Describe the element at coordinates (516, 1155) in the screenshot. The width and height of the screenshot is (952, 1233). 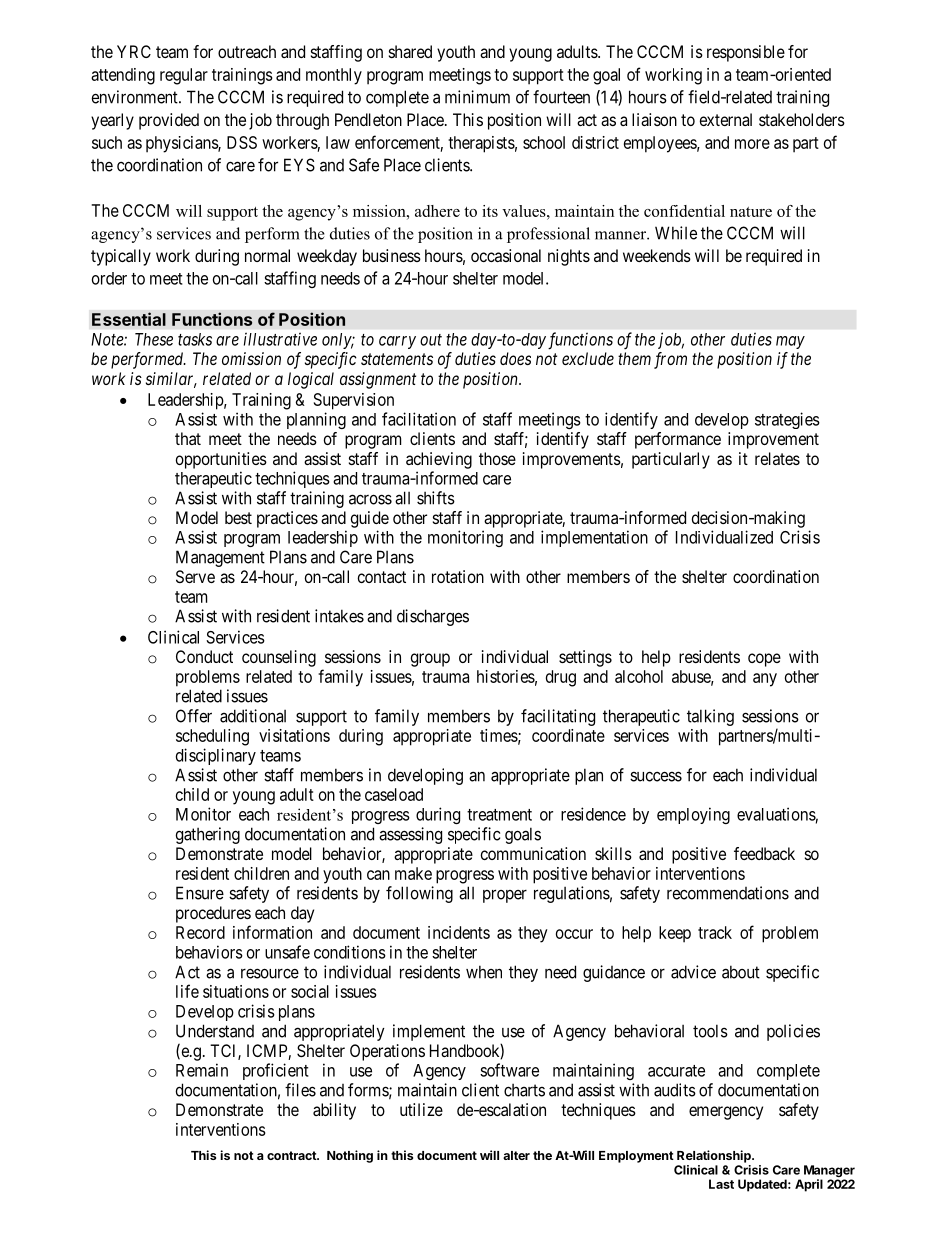
I see `alter` at that location.
